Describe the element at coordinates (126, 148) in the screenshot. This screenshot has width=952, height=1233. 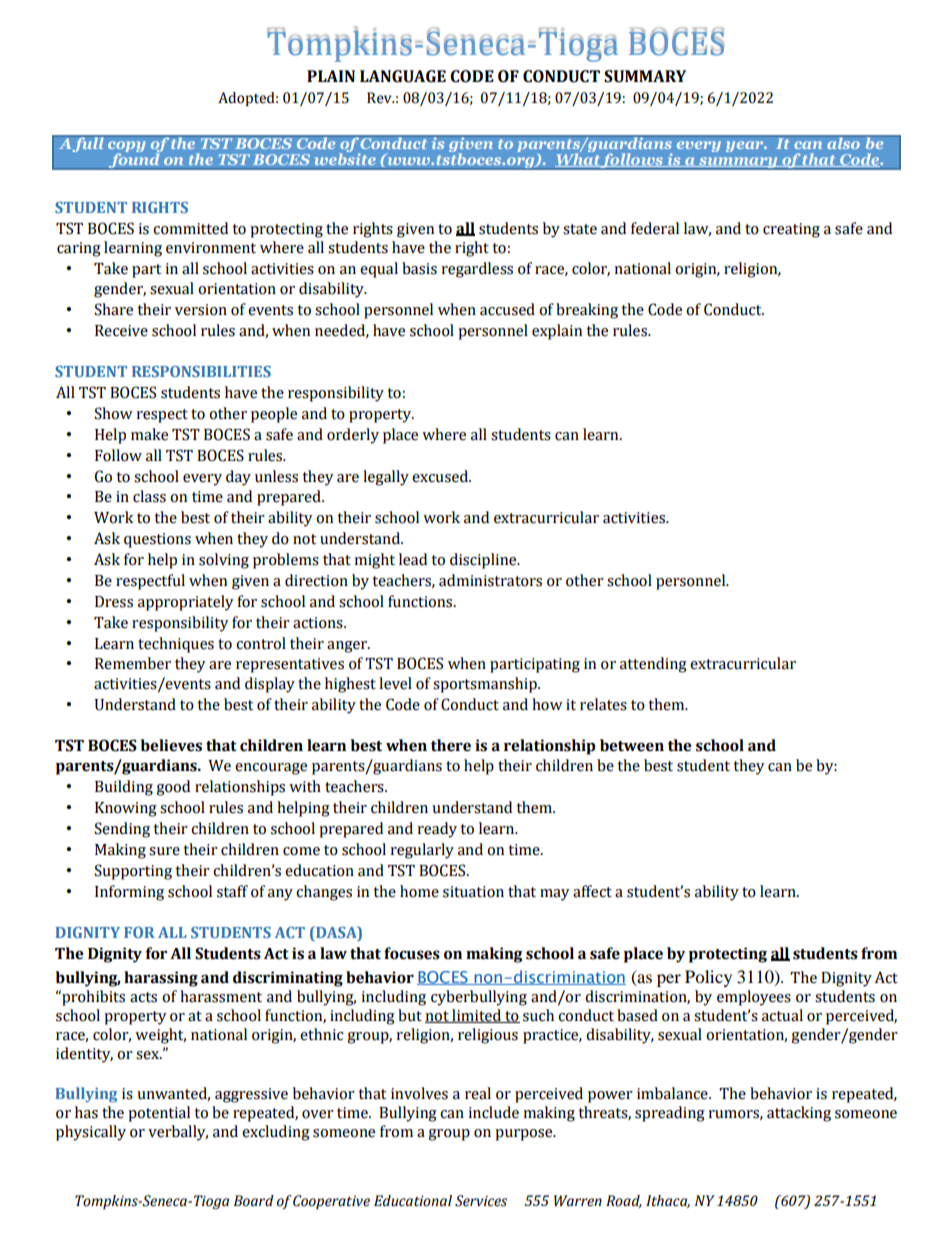
I see `copy` at that location.
